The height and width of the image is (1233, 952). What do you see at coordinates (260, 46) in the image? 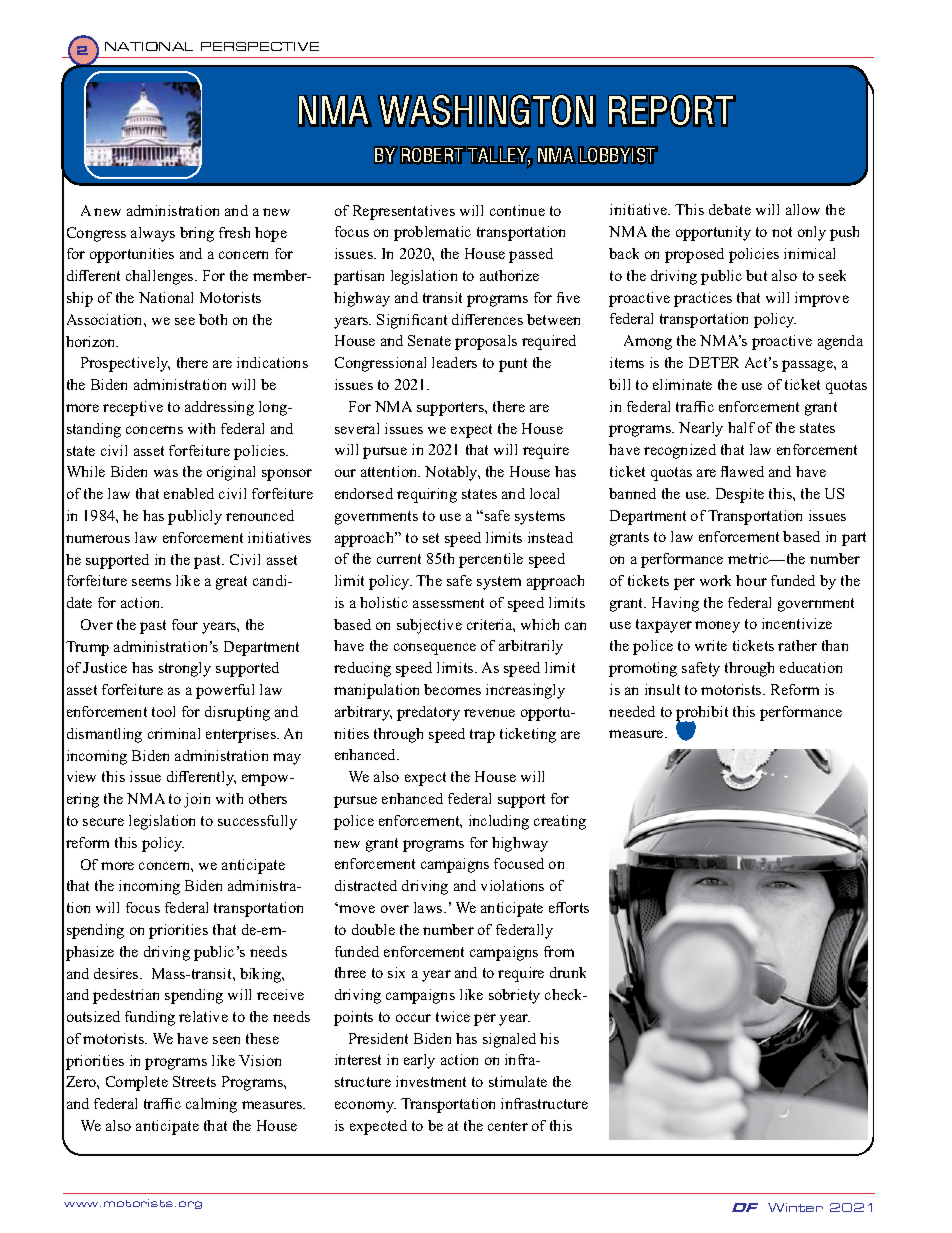
I see `PERSPECTIVE` at bounding box center [260, 46].
